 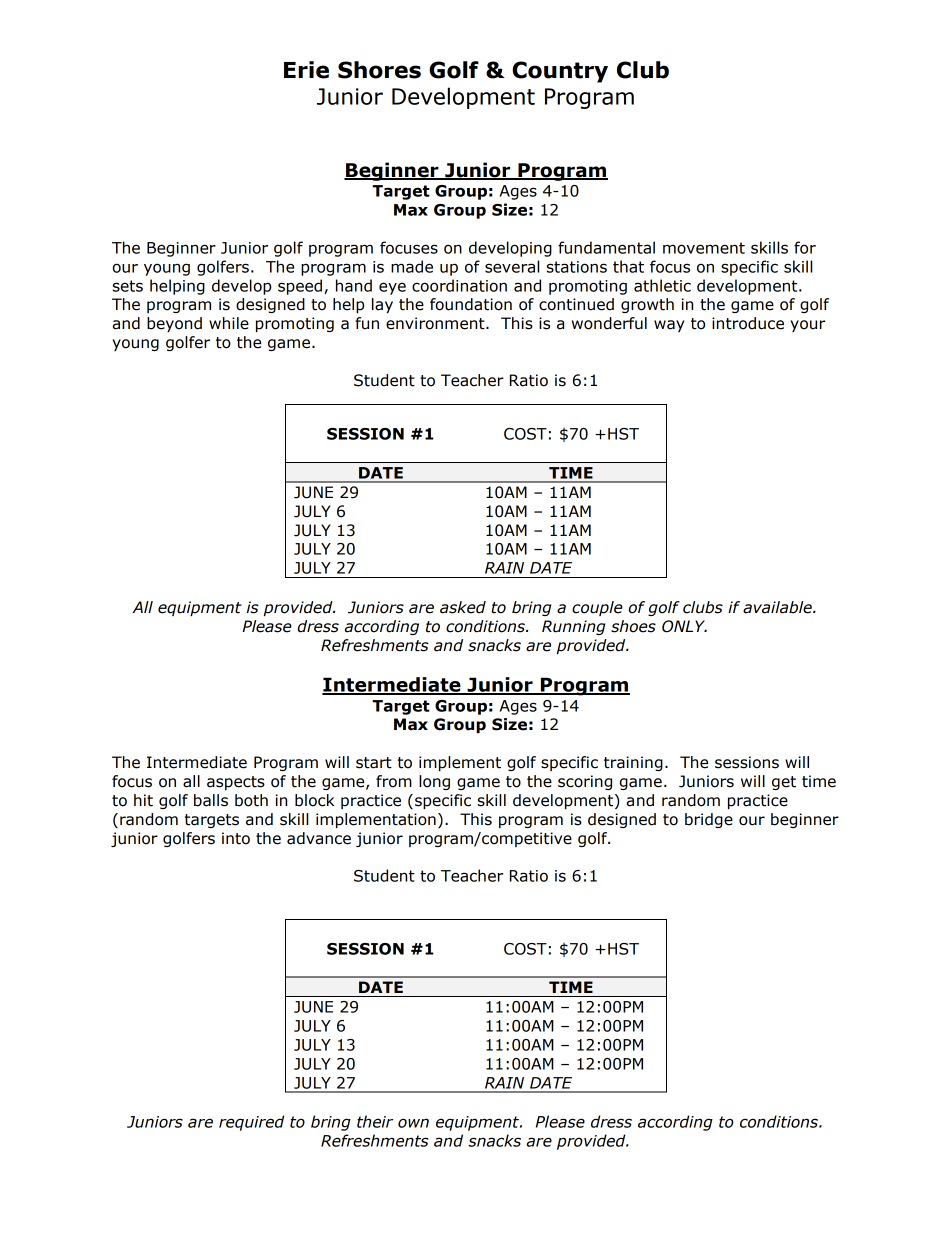 What do you see at coordinates (413, 1123) in the document?
I see `own` at bounding box center [413, 1123].
